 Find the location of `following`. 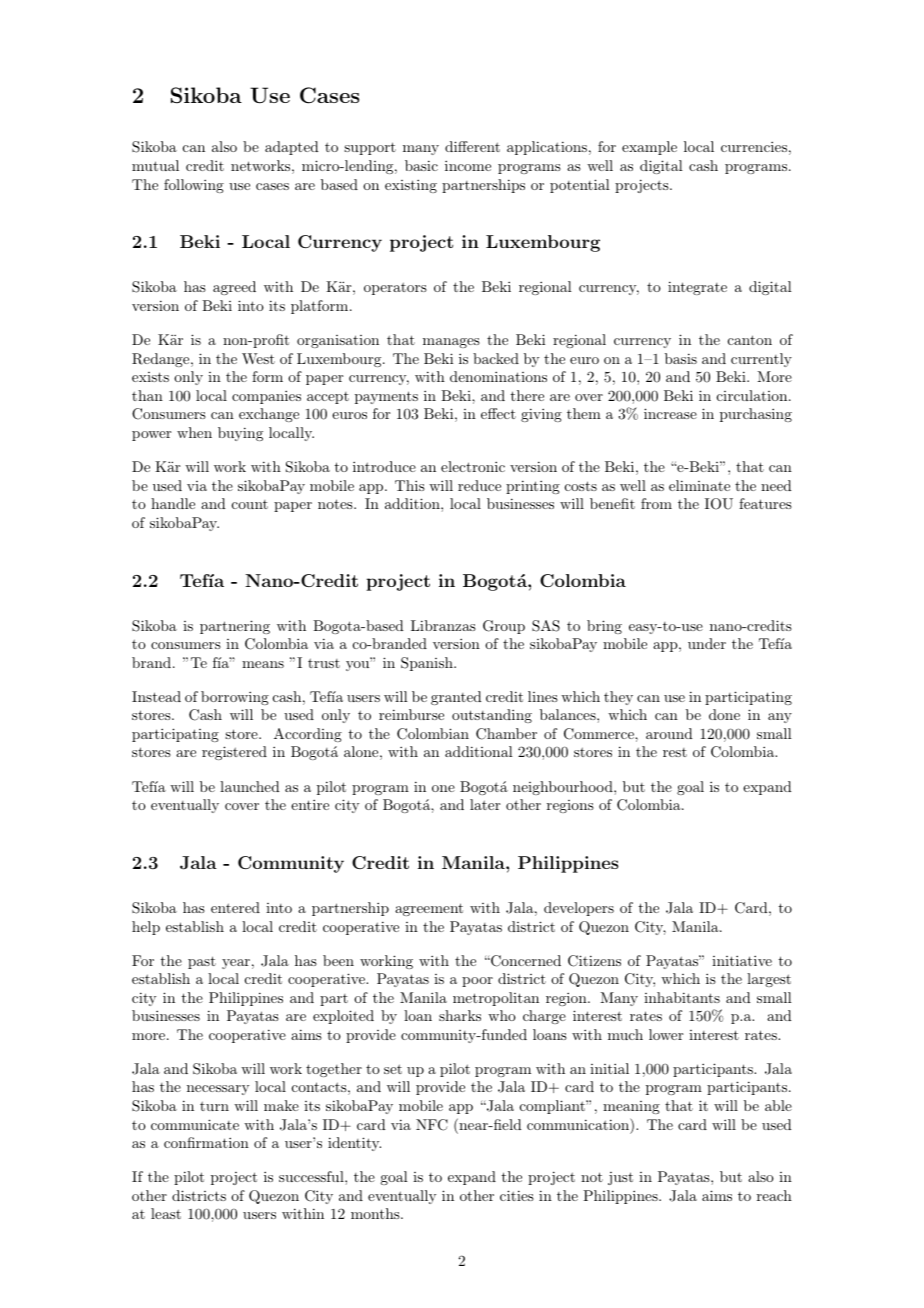

following is located at coordinates (194, 186).
